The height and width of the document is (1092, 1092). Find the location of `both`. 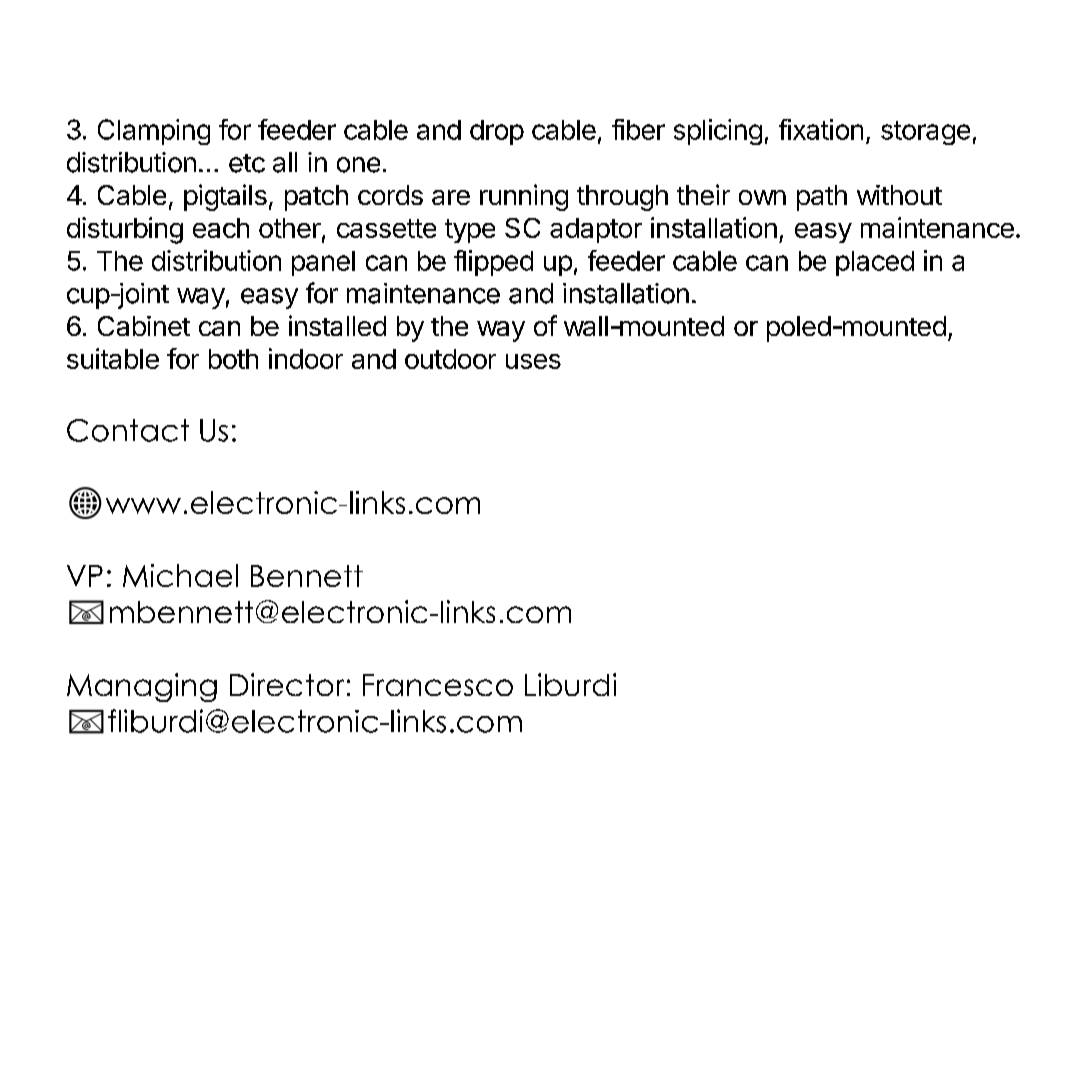

both is located at coordinates (233, 359).
